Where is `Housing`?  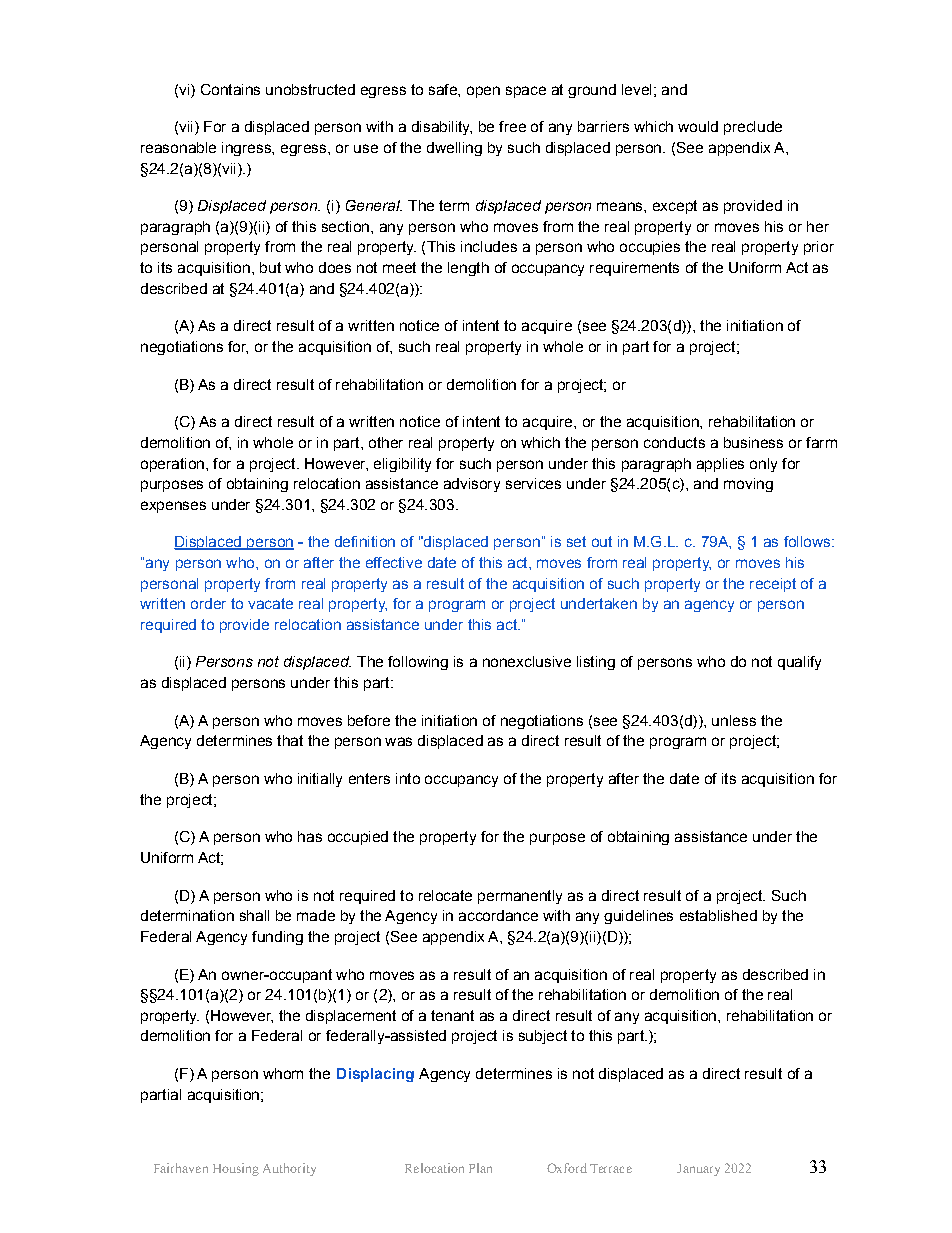 Housing is located at coordinates (236, 1169).
